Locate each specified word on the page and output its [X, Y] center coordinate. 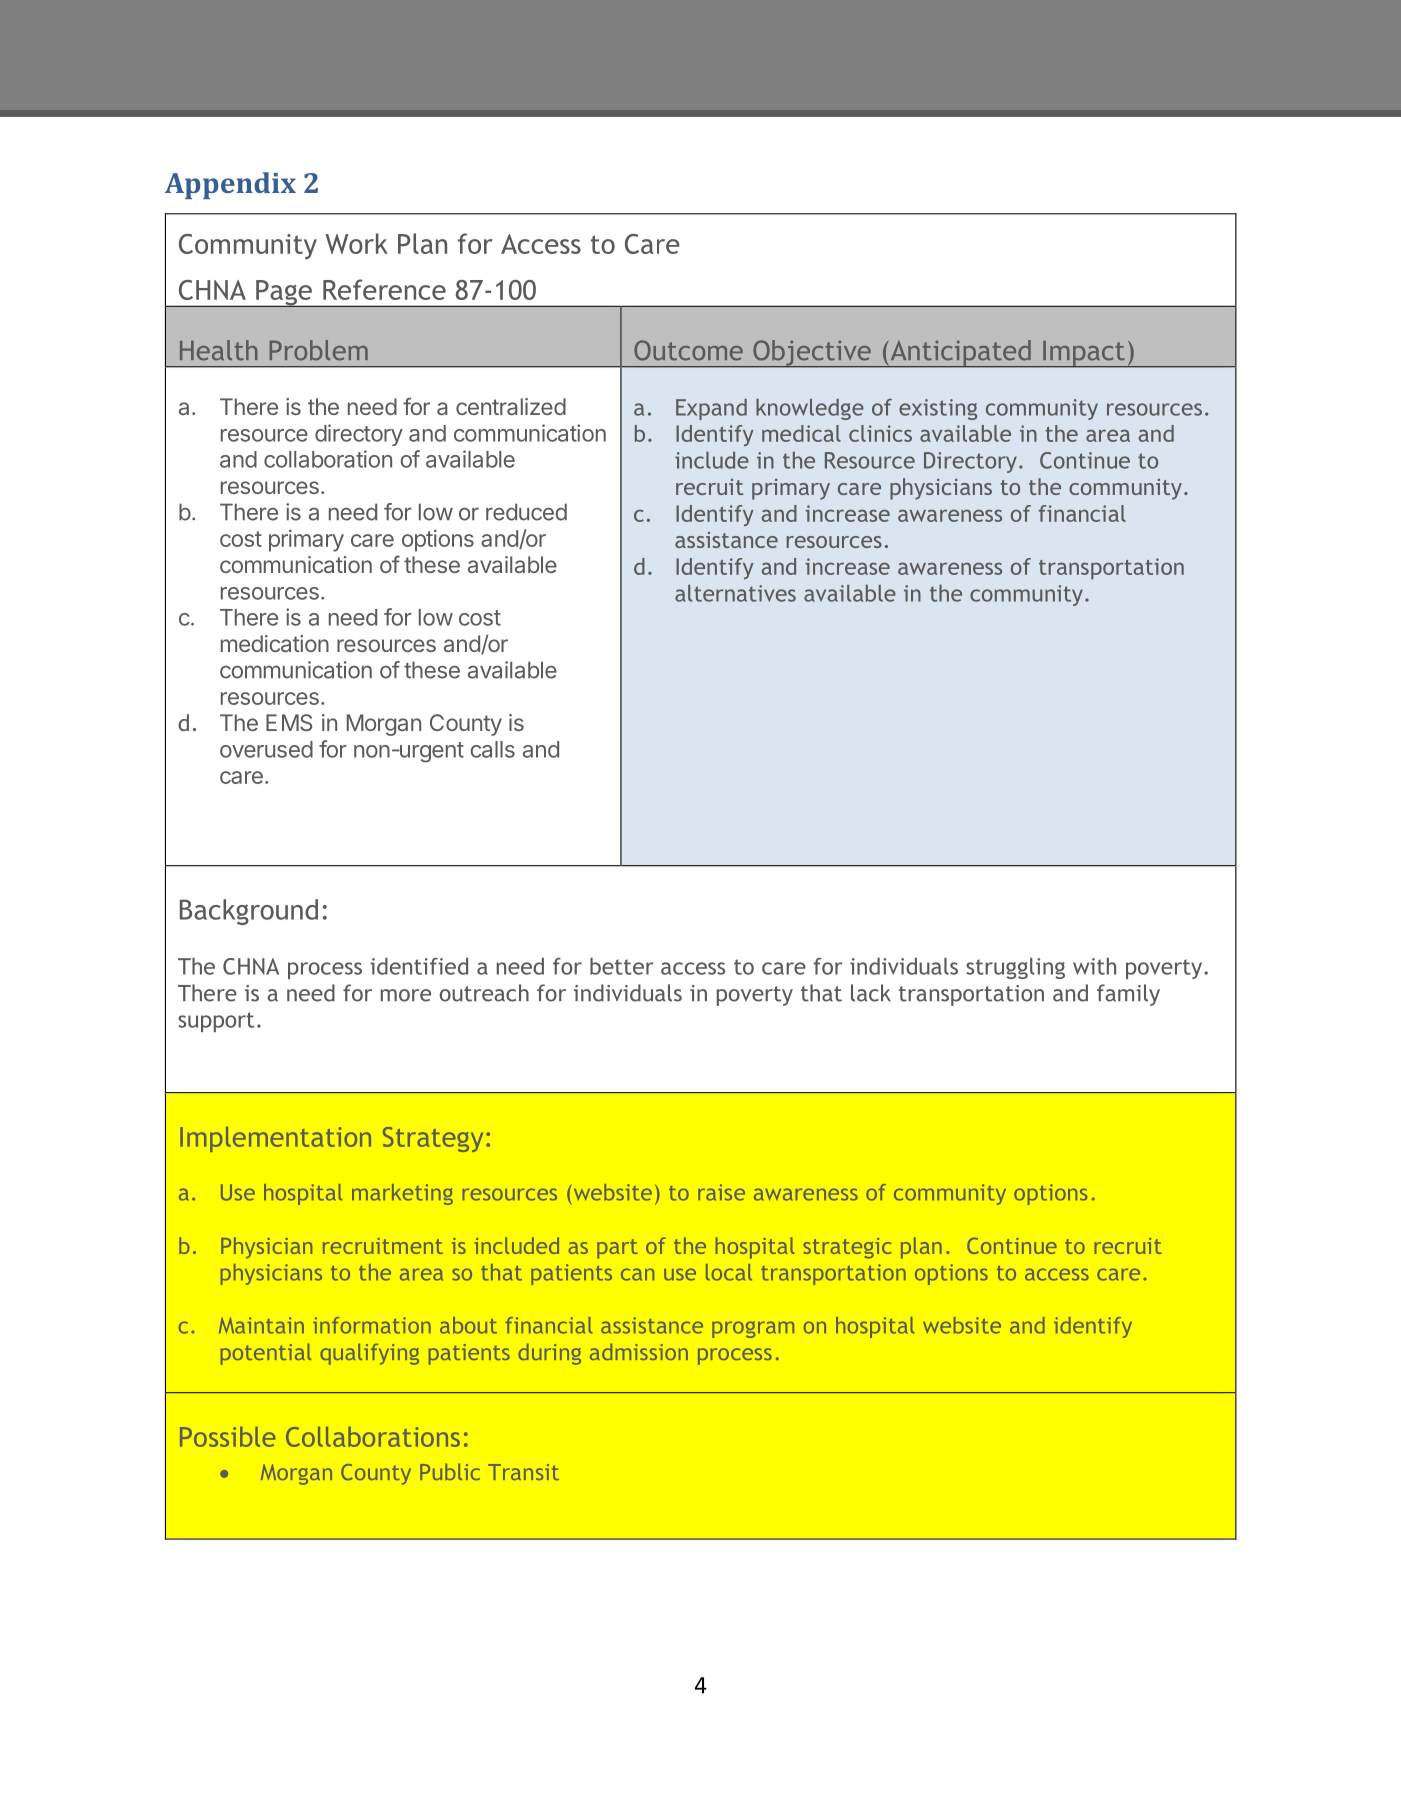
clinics [880, 433]
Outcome [688, 350]
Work [356, 243]
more [406, 995]
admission [639, 1352]
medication [275, 643]
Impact [1084, 354]
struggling [1015, 968]
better [621, 966]
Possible [227, 1437]
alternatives [735, 593]
